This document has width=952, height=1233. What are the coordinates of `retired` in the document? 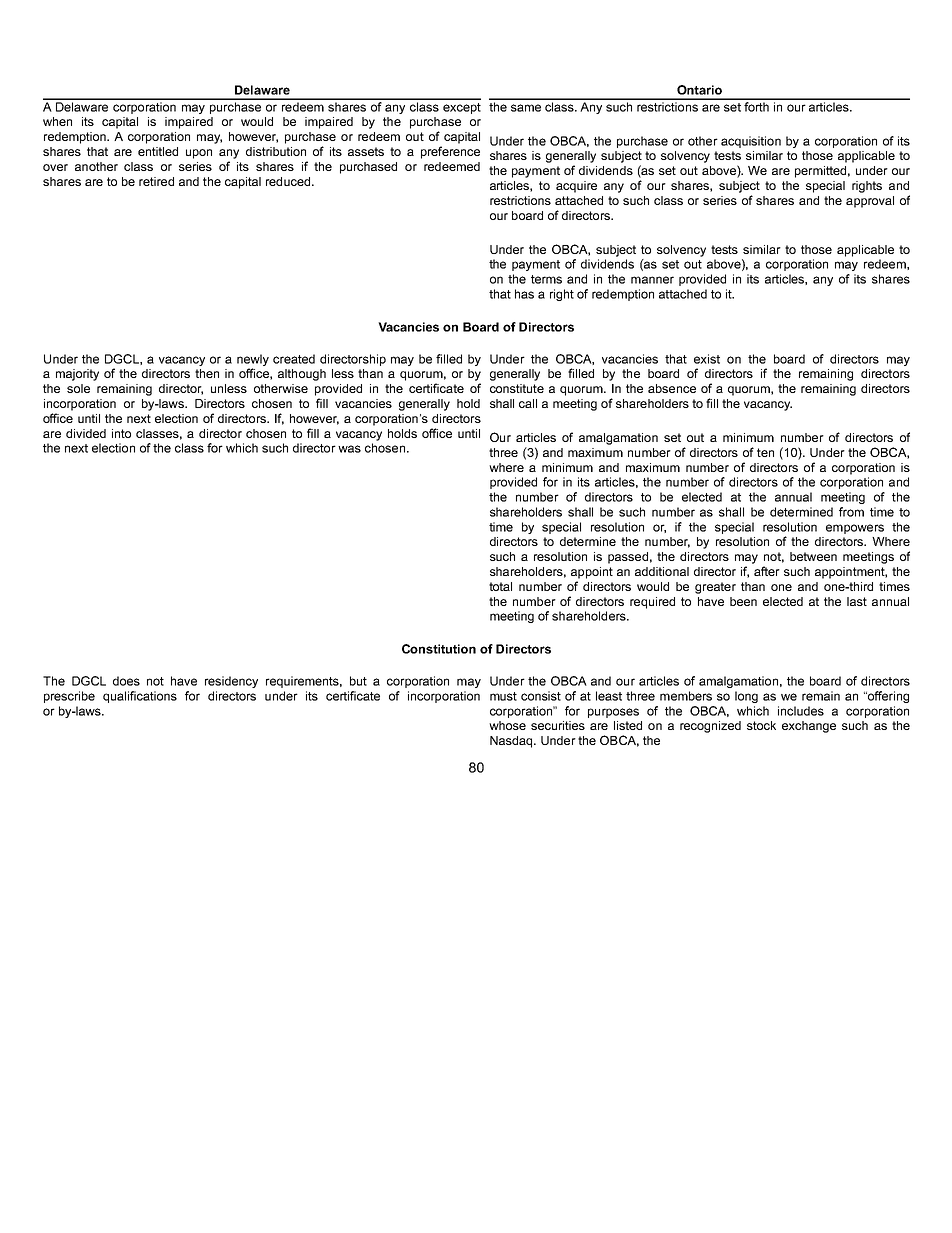 It's located at (156, 181).
